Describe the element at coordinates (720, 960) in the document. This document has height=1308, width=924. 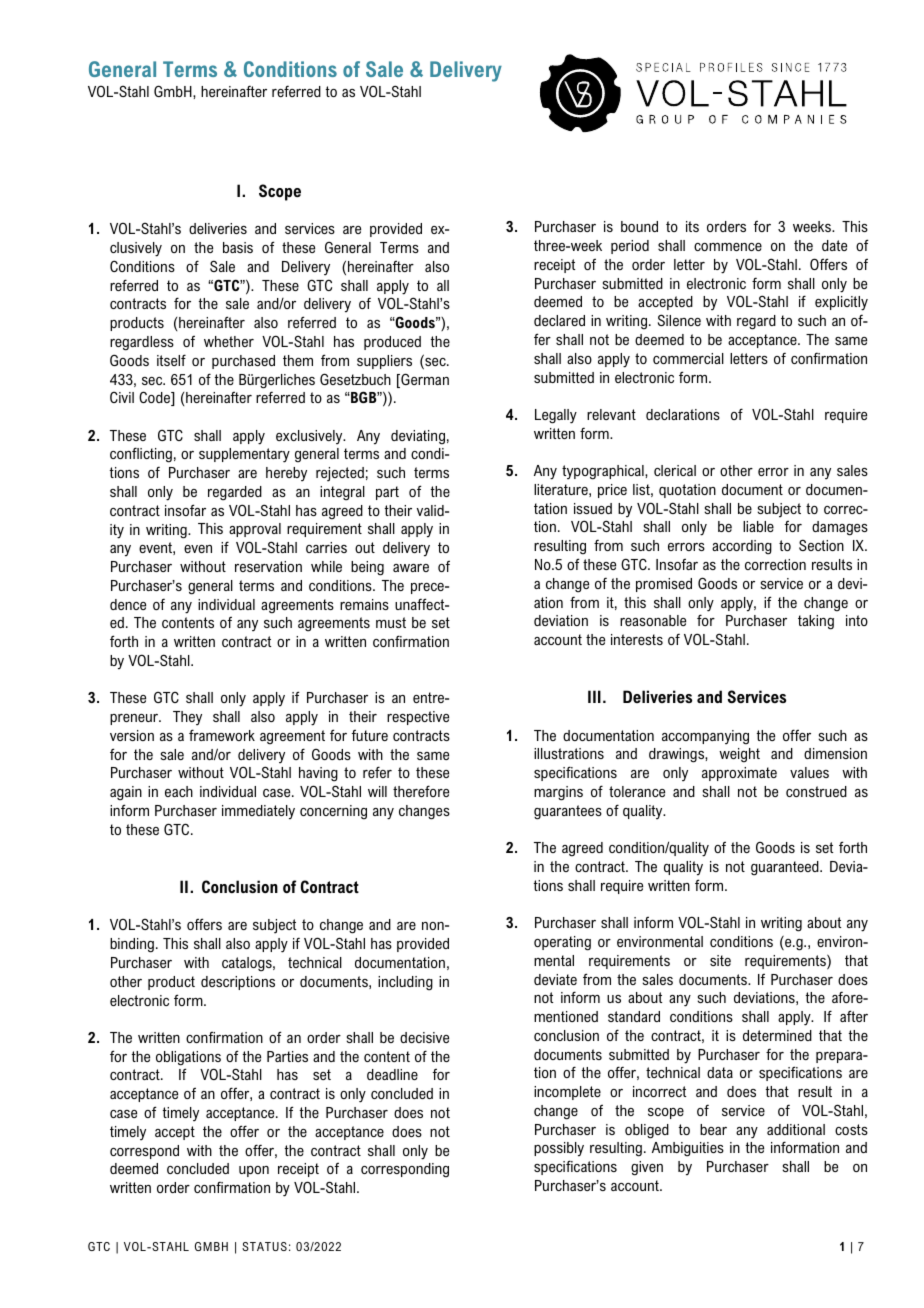
I see `site` at that location.
